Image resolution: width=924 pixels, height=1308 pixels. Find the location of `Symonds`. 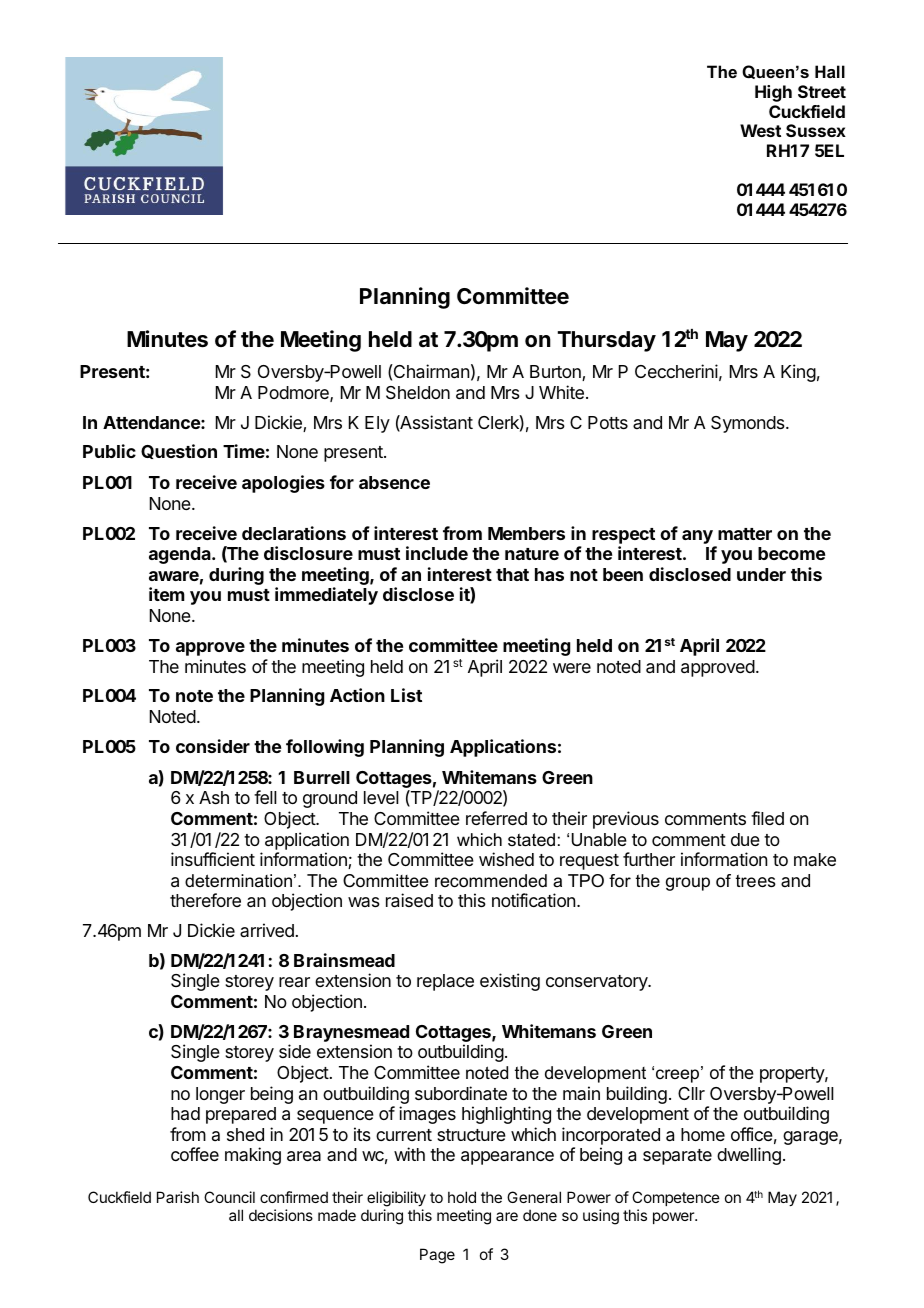

Symonds is located at coordinates (749, 424).
